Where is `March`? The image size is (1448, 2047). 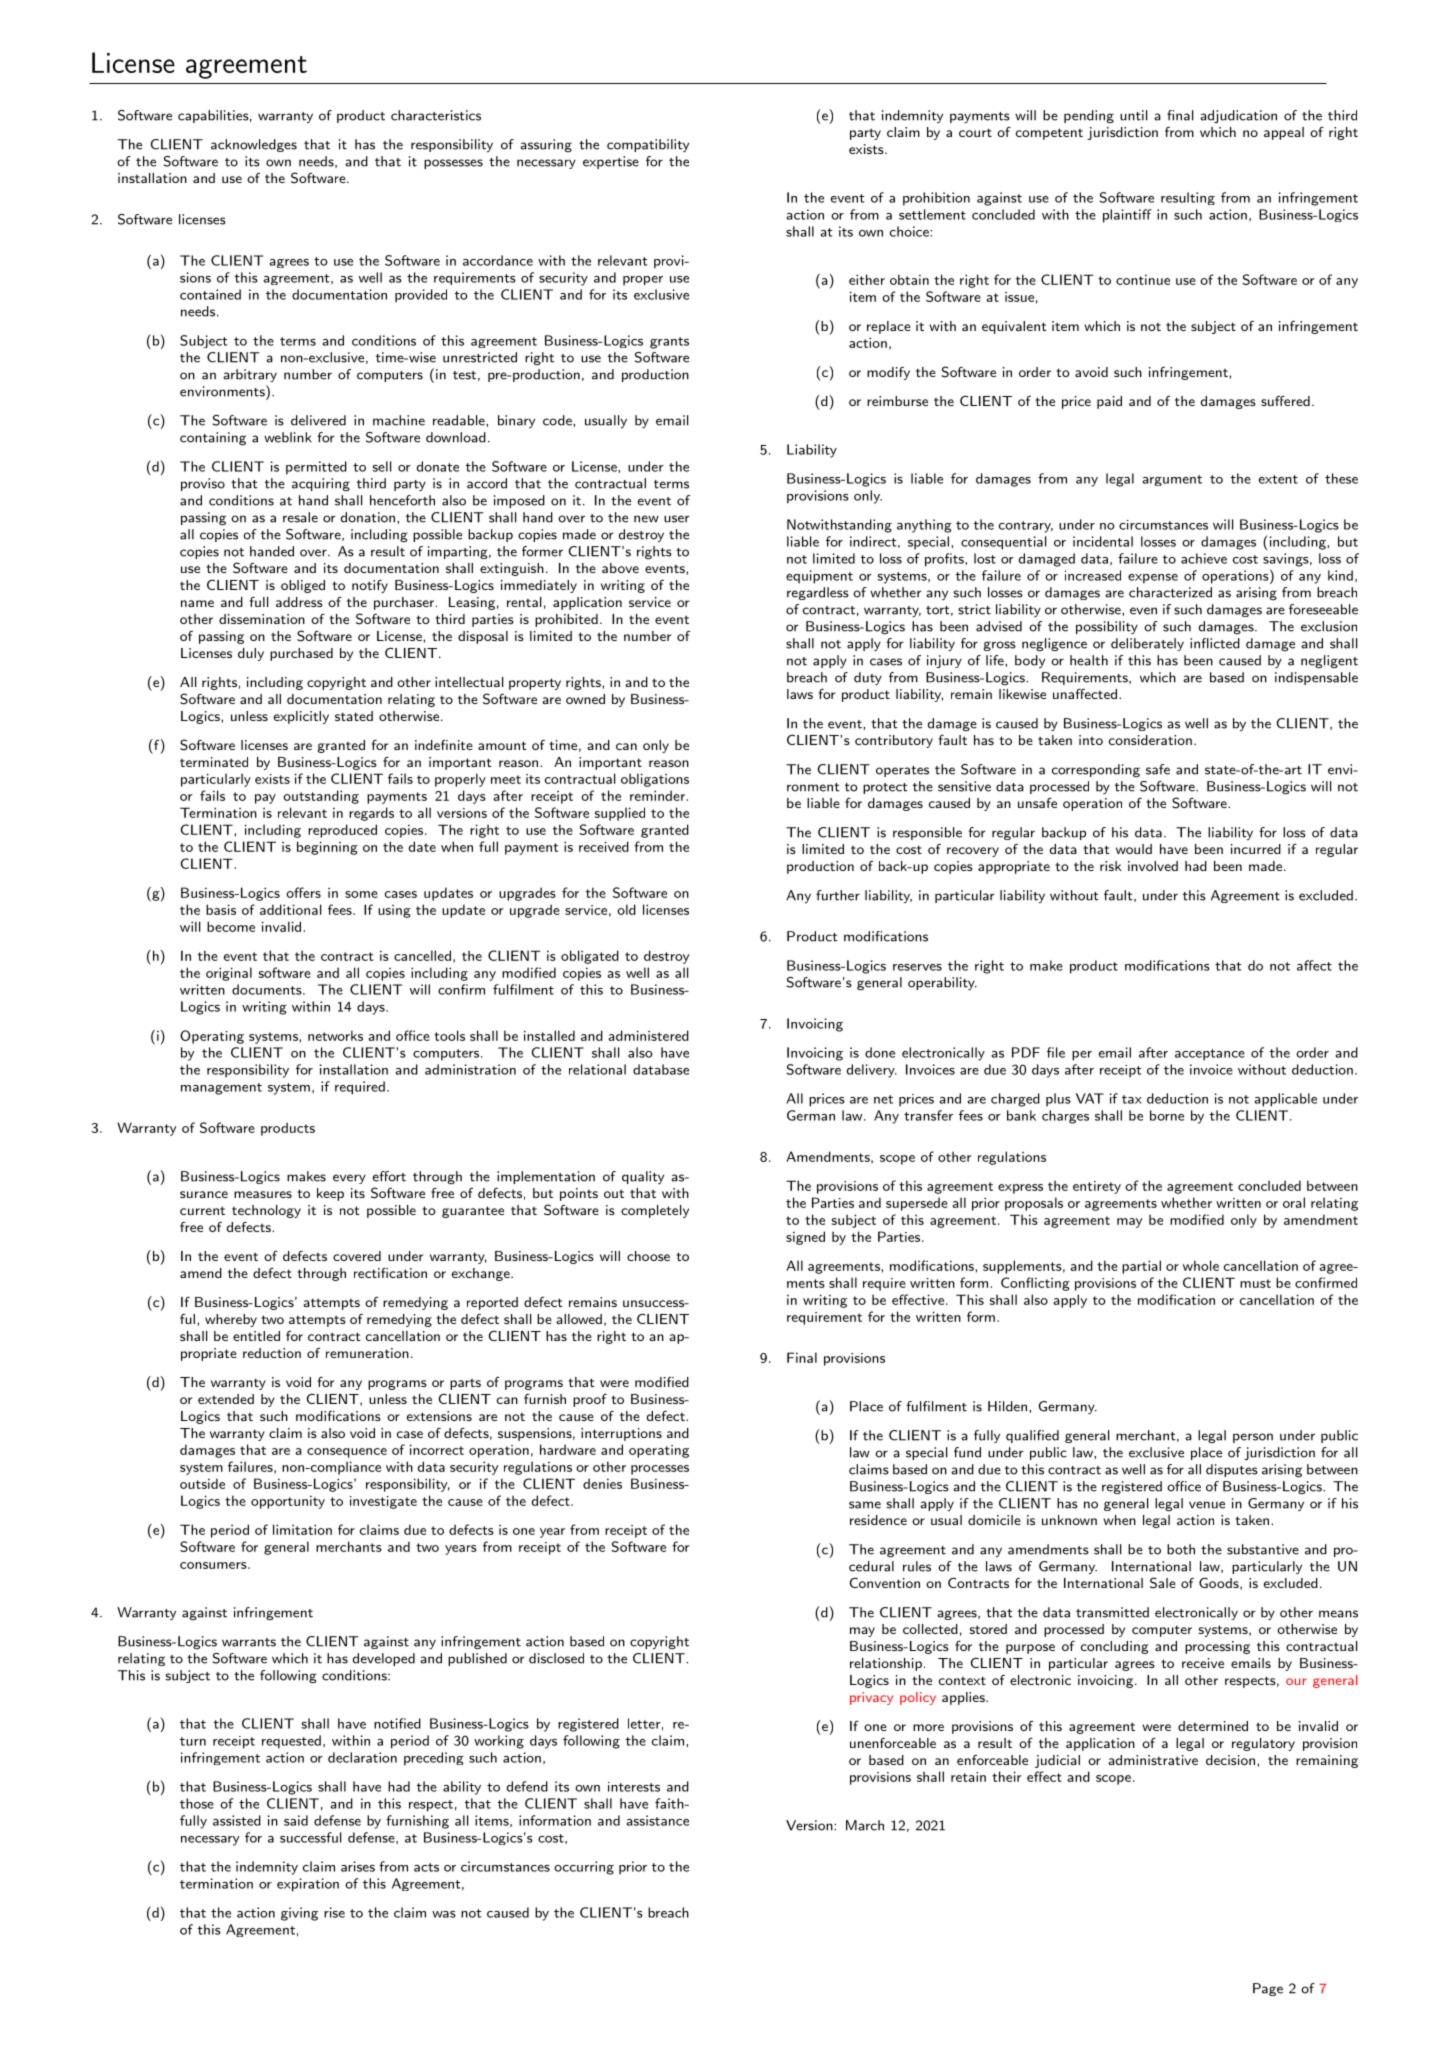
March is located at coordinates (865, 1825).
